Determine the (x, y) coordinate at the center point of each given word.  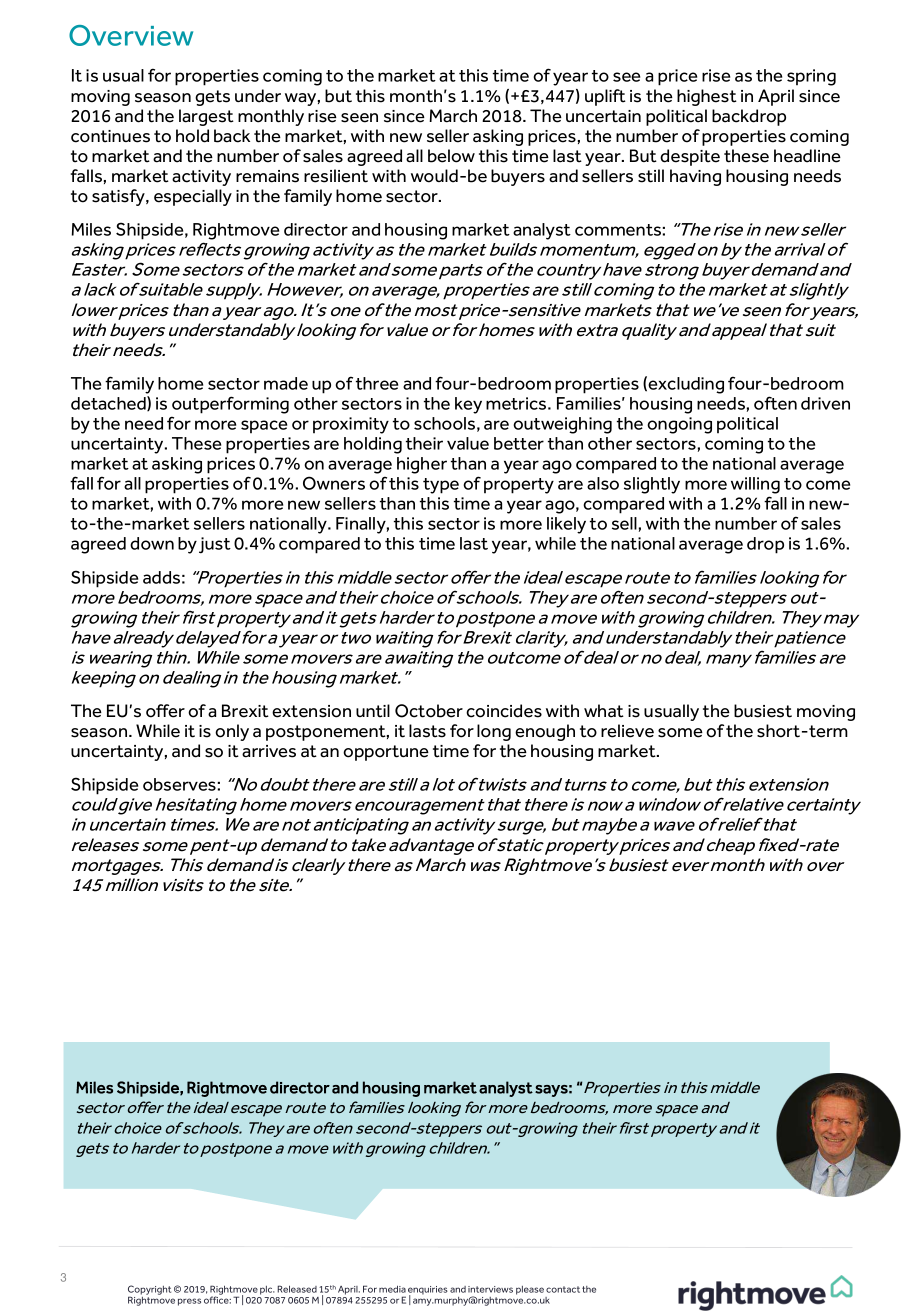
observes (179, 784)
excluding (686, 385)
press (189, 1302)
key (468, 405)
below (451, 156)
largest (206, 117)
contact (563, 1289)
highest (707, 97)
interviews (490, 1289)
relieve (627, 731)
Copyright (149, 1291)
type (441, 486)
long (494, 732)
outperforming (230, 405)
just (215, 545)
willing (755, 485)
